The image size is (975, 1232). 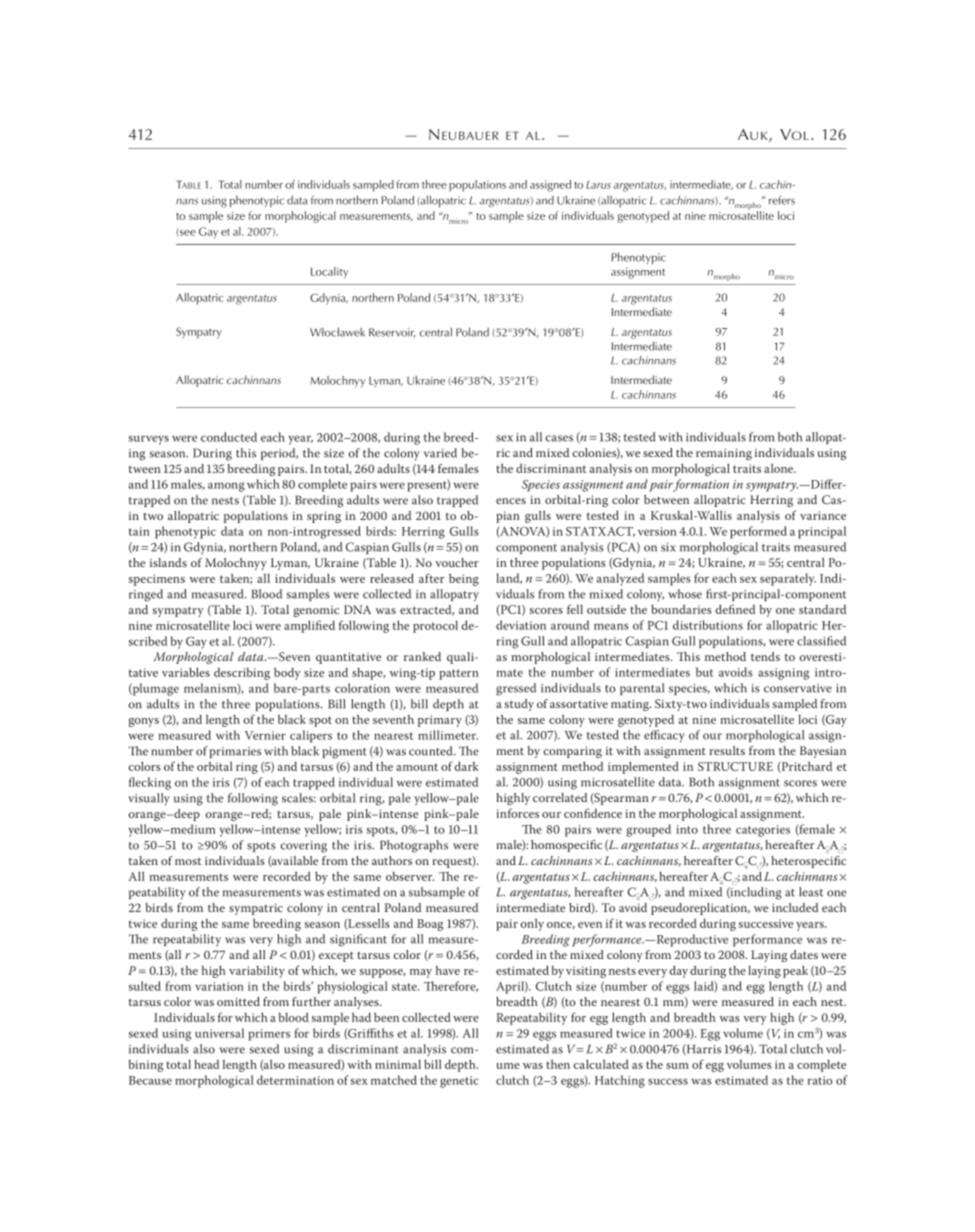 I want to click on Locality, so click(x=329, y=273).
